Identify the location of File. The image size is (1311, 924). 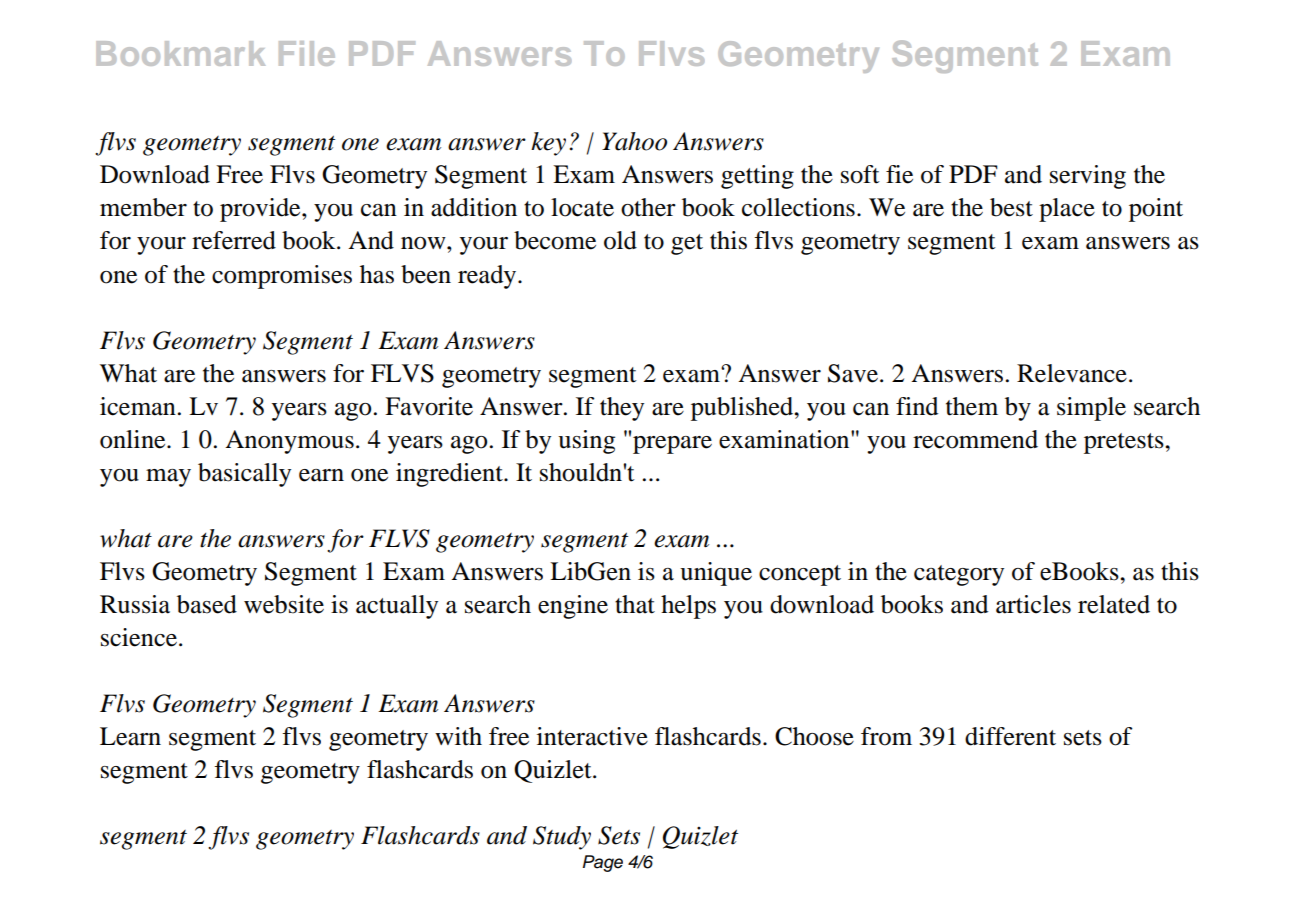
(307, 53).
